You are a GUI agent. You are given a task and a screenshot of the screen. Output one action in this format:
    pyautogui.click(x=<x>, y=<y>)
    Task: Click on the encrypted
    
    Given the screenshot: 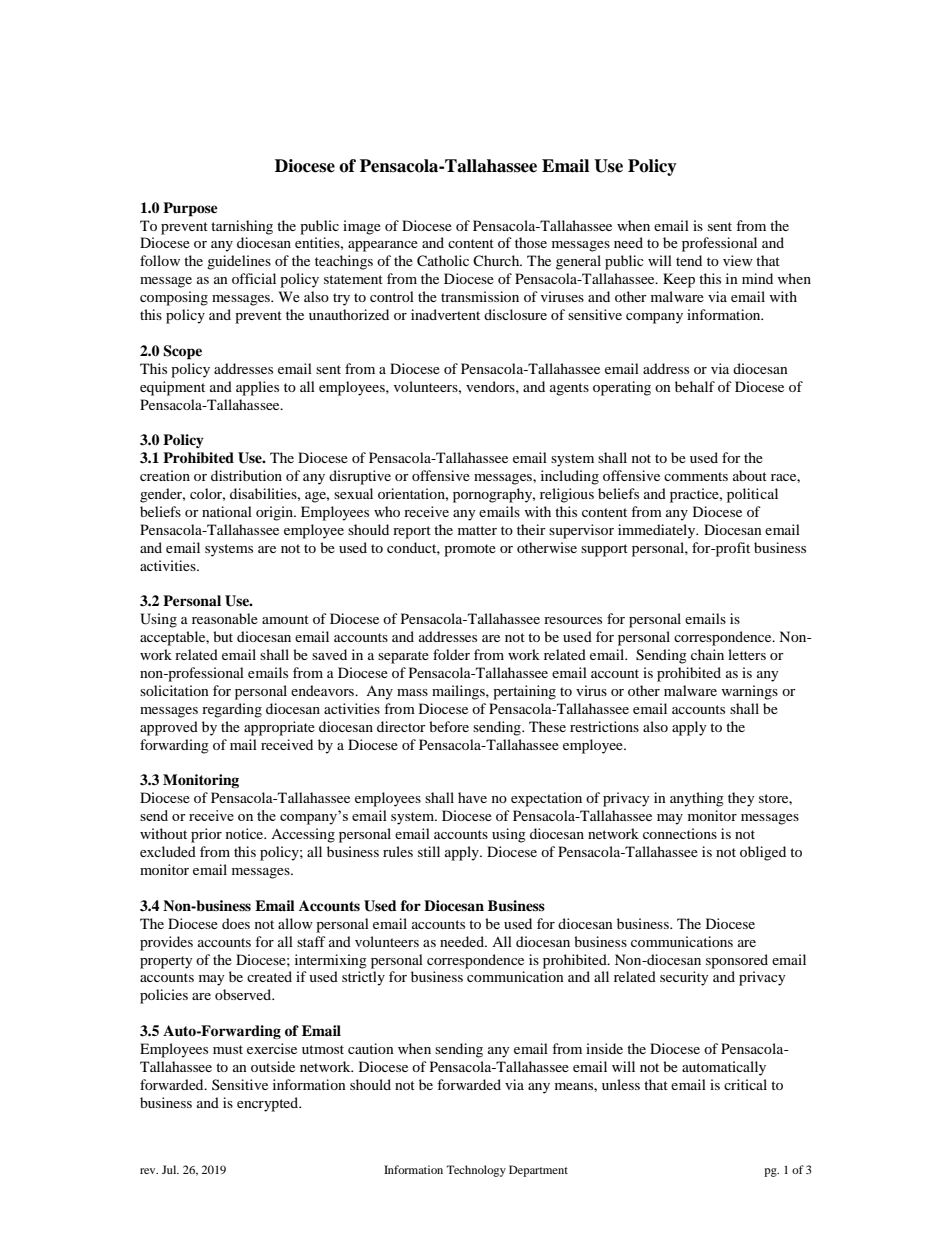 What is the action you would take?
    pyautogui.click(x=269, y=1104)
